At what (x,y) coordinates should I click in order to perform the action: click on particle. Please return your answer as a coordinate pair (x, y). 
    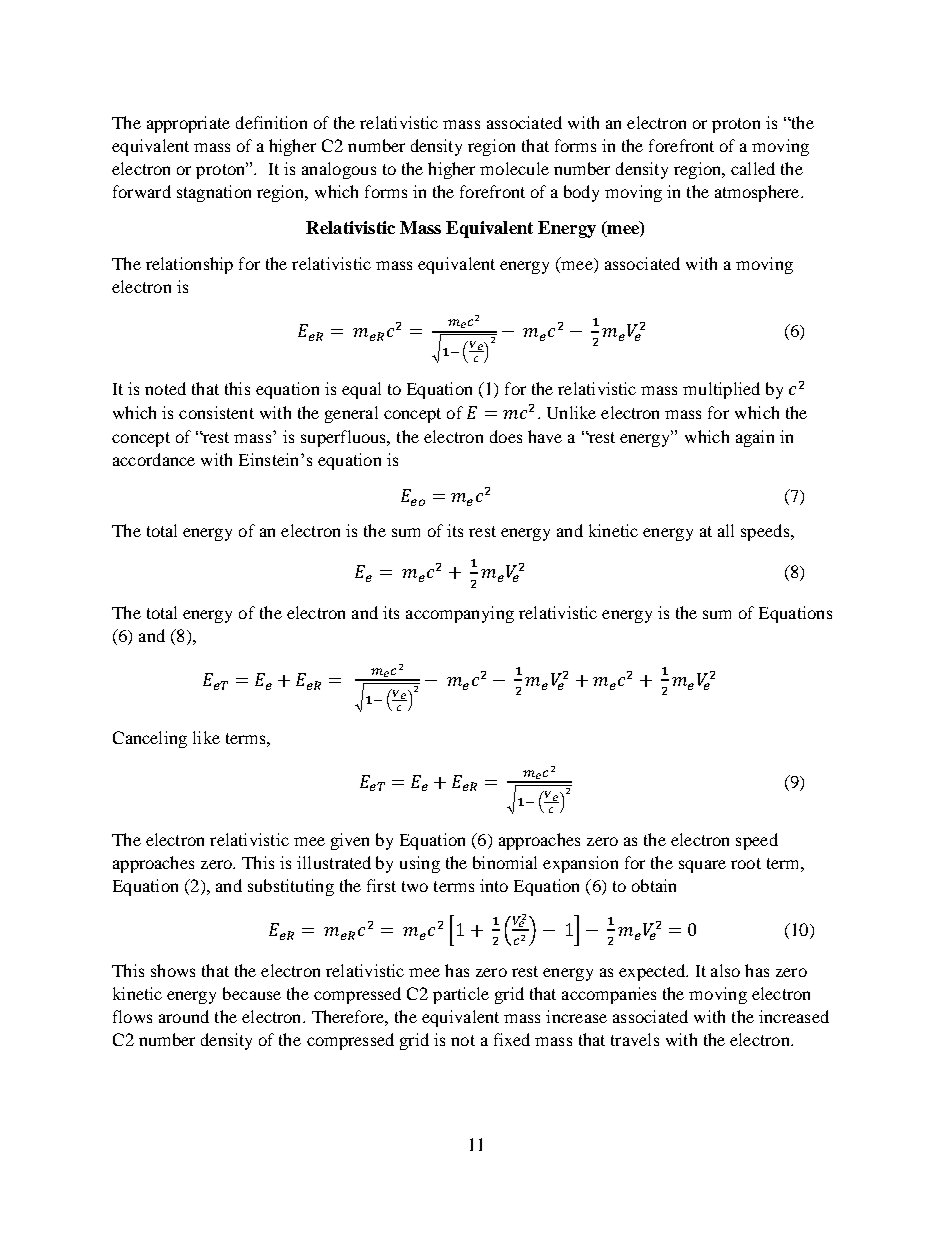
    Looking at the image, I should click on (461, 995).
